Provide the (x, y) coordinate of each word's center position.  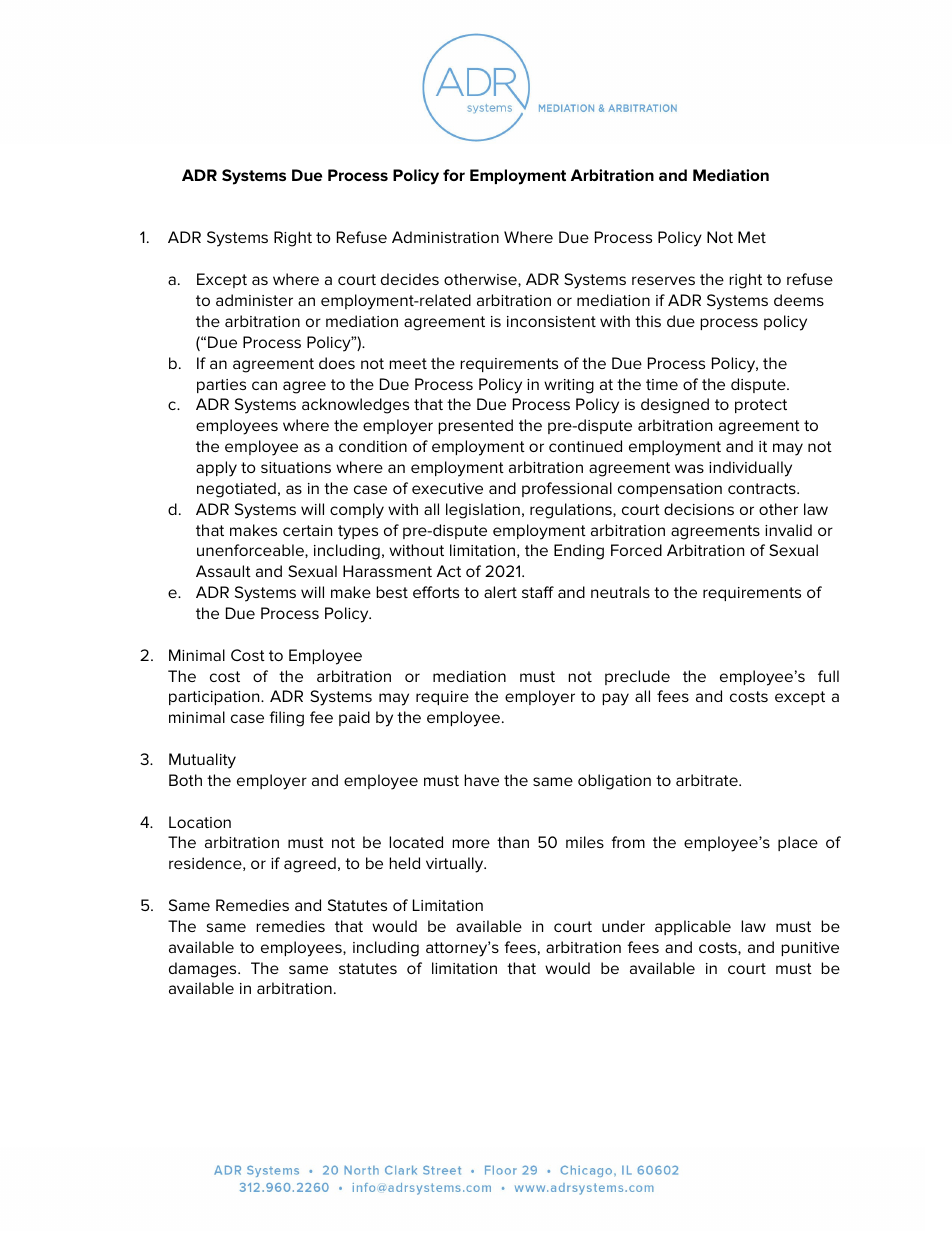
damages (204, 970)
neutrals (620, 592)
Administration (445, 237)
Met (752, 237)
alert (500, 592)
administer (254, 300)
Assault (223, 571)
